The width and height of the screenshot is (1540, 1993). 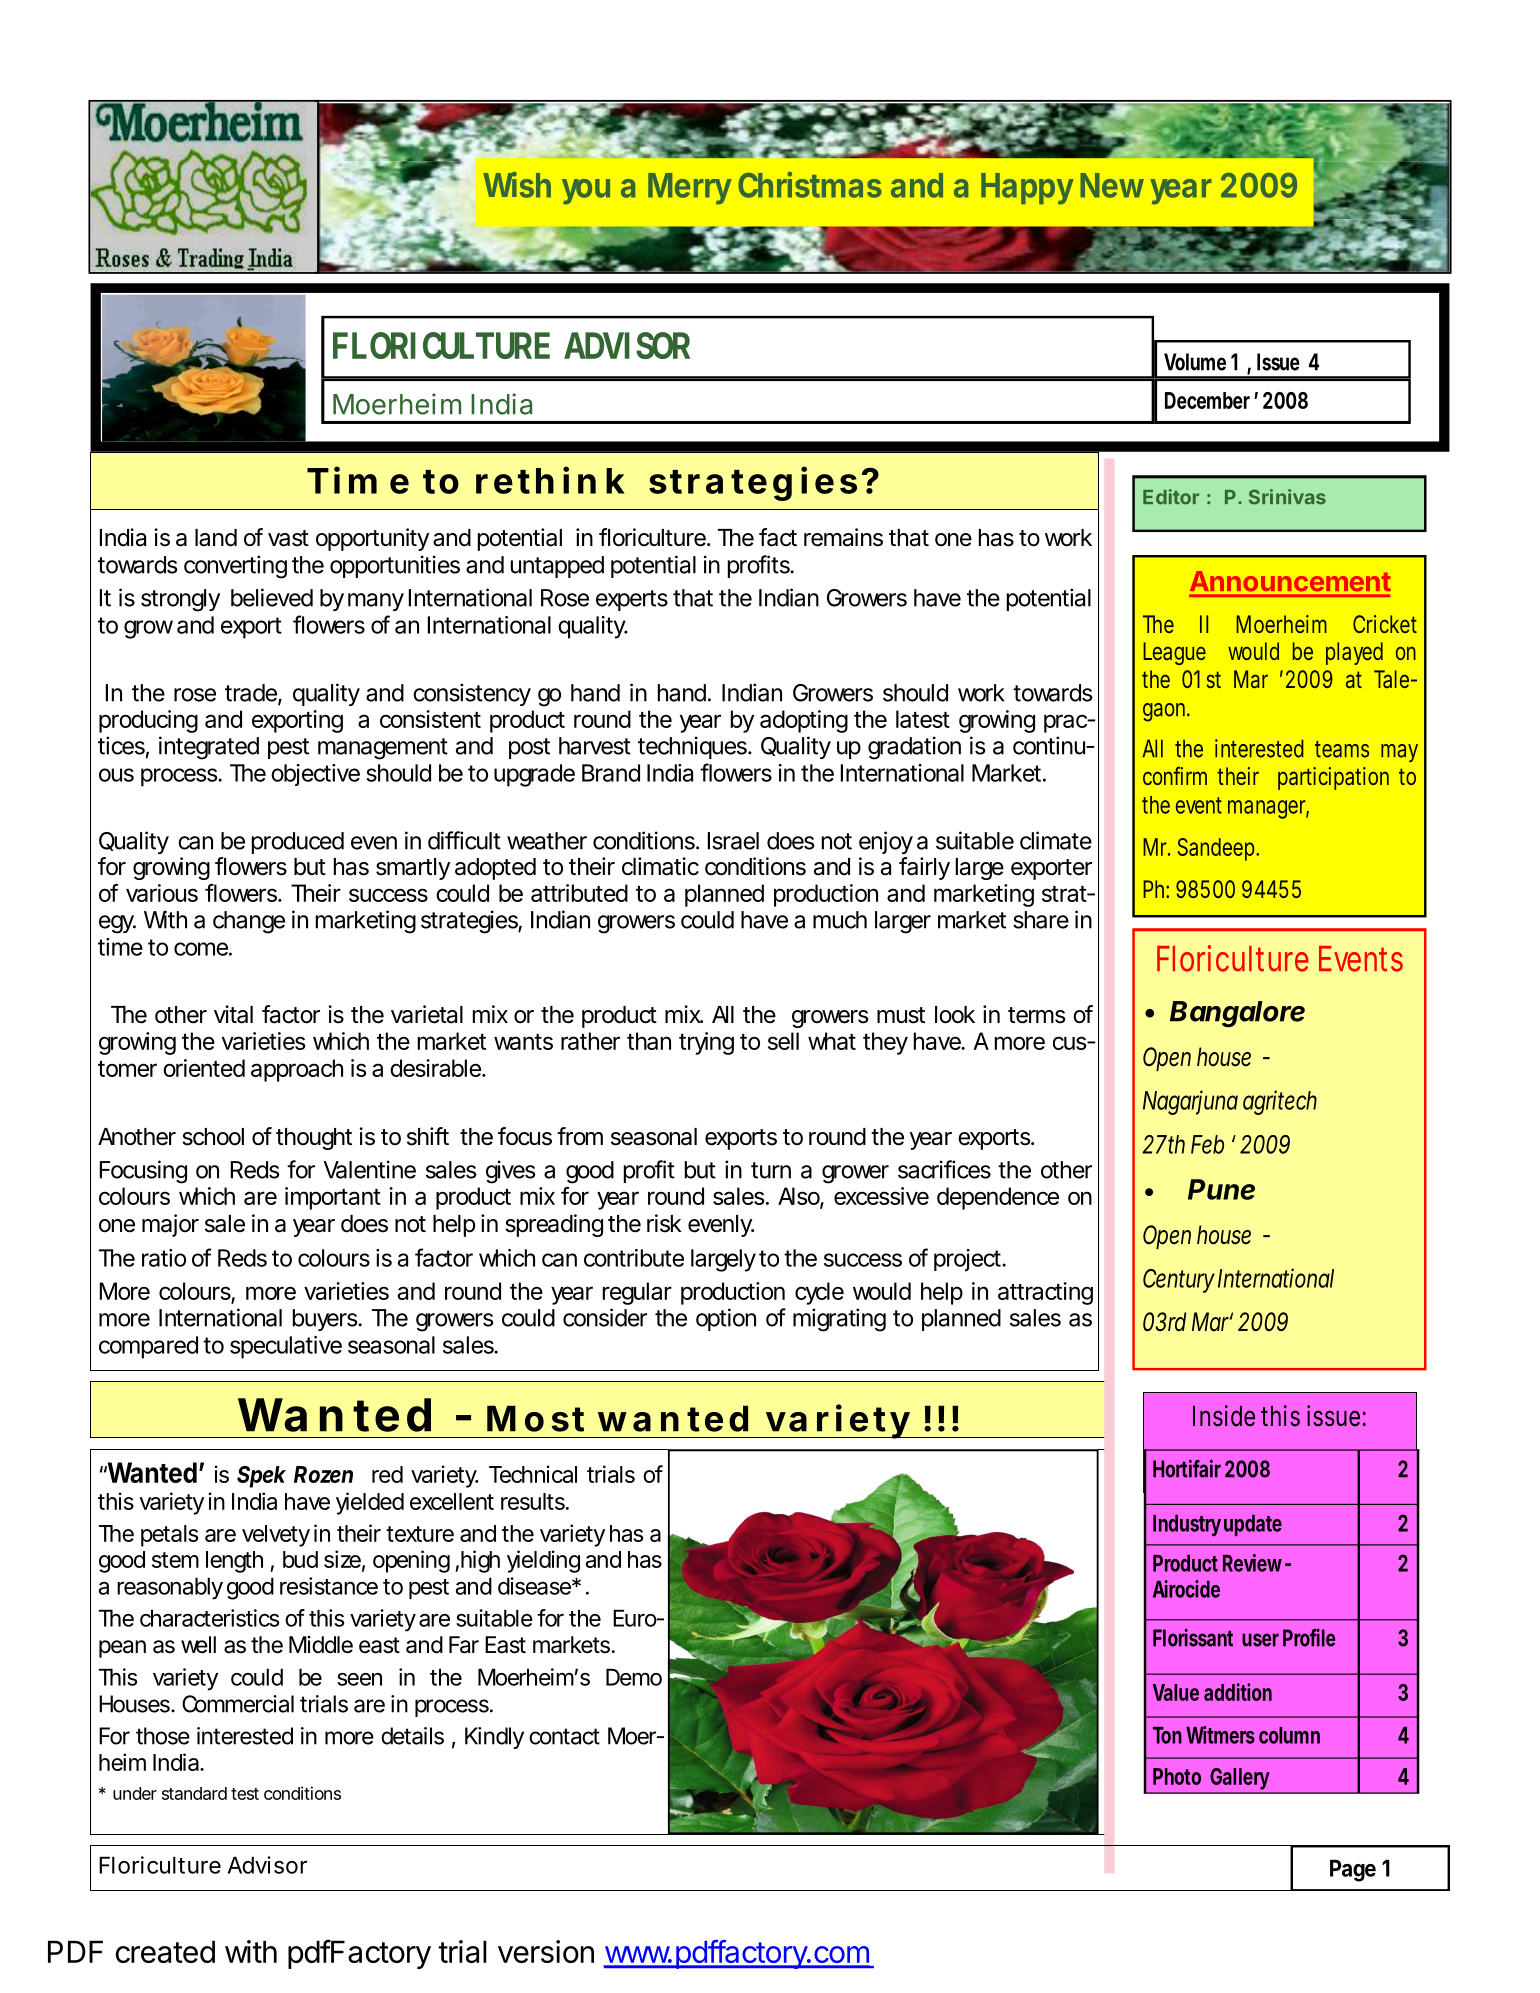 I want to click on approach, so click(x=297, y=1070).
